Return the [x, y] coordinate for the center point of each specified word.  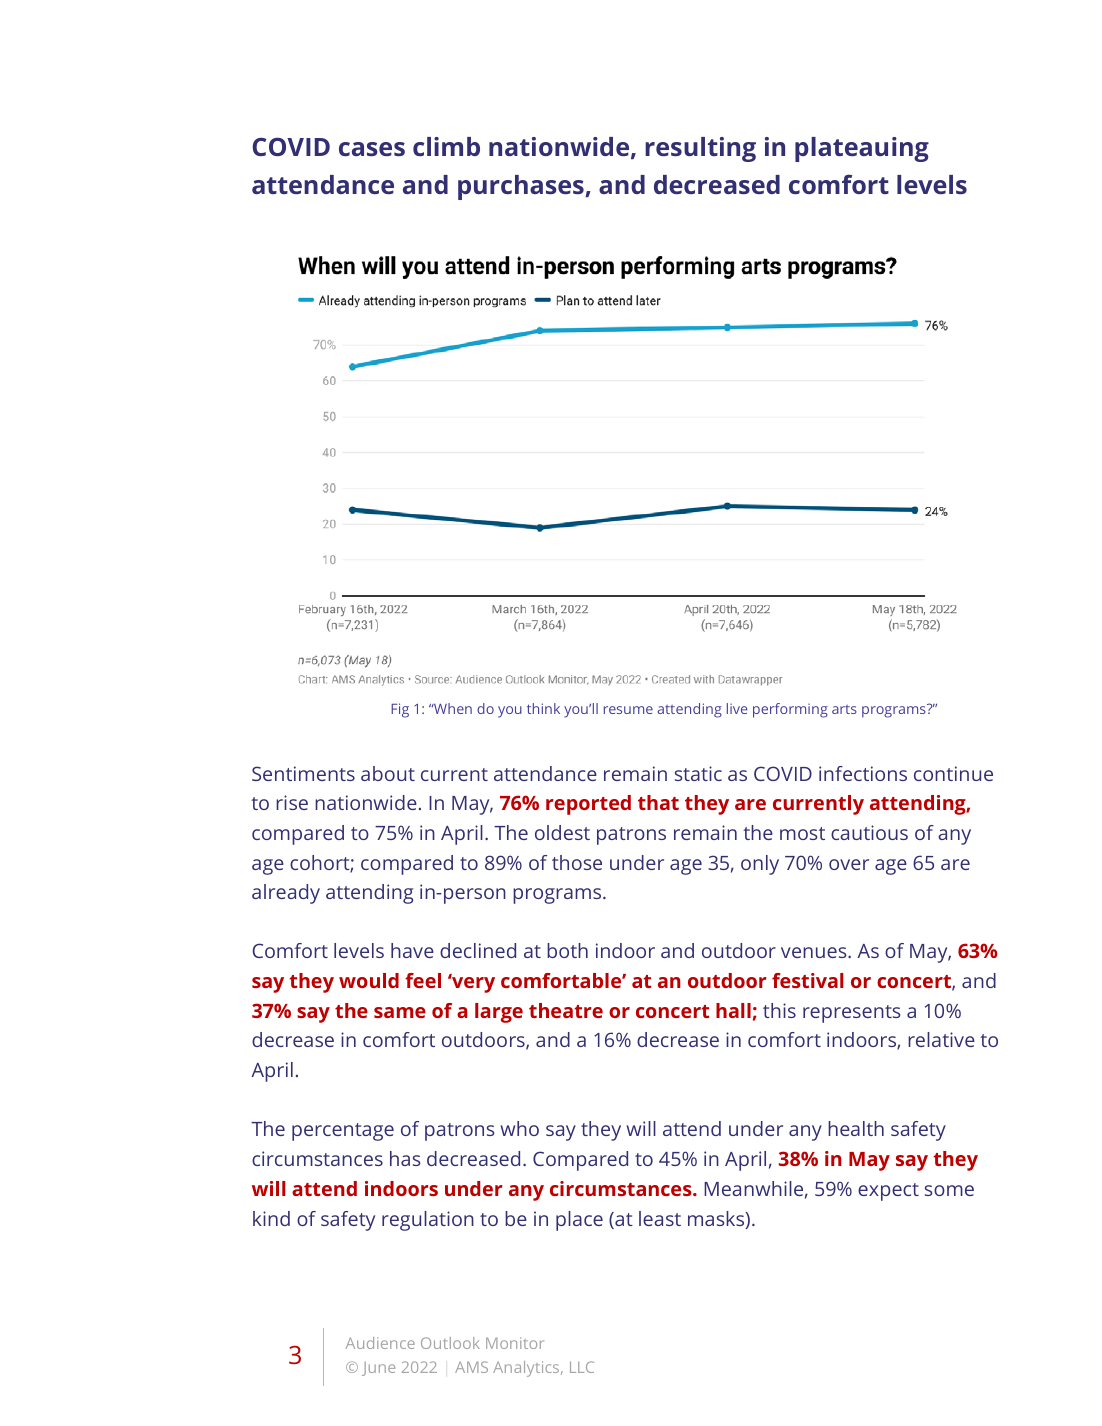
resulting [700, 149]
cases [372, 149]
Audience [380, 1343]
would [369, 980]
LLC [582, 1367]
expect [888, 1192]
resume [628, 710]
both [567, 950]
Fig [400, 710]
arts [844, 709]
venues [815, 952]
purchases [522, 187]
